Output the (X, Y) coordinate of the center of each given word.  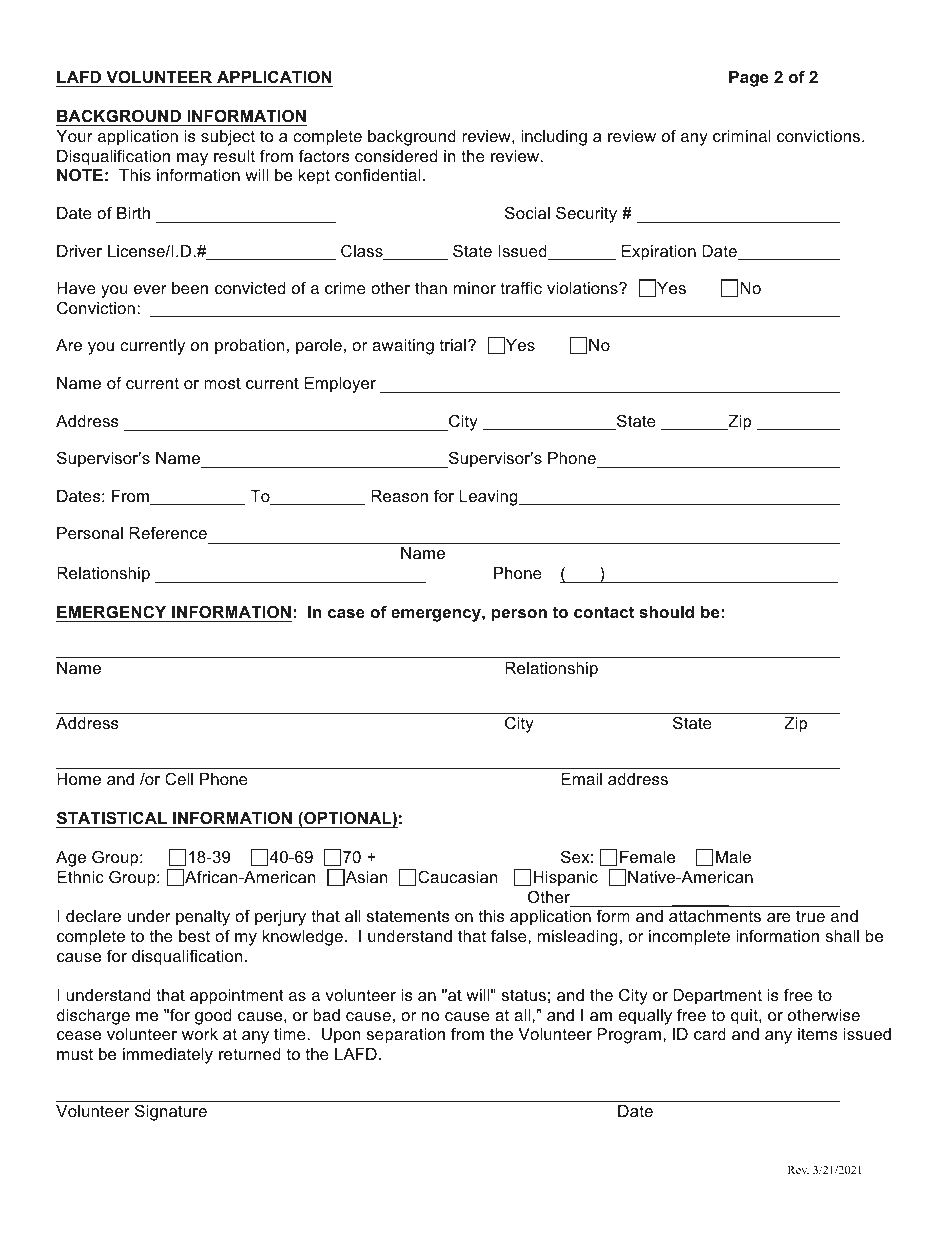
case (346, 613)
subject (228, 138)
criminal (742, 136)
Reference (168, 532)
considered (396, 156)
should (666, 612)
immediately (168, 1056)
